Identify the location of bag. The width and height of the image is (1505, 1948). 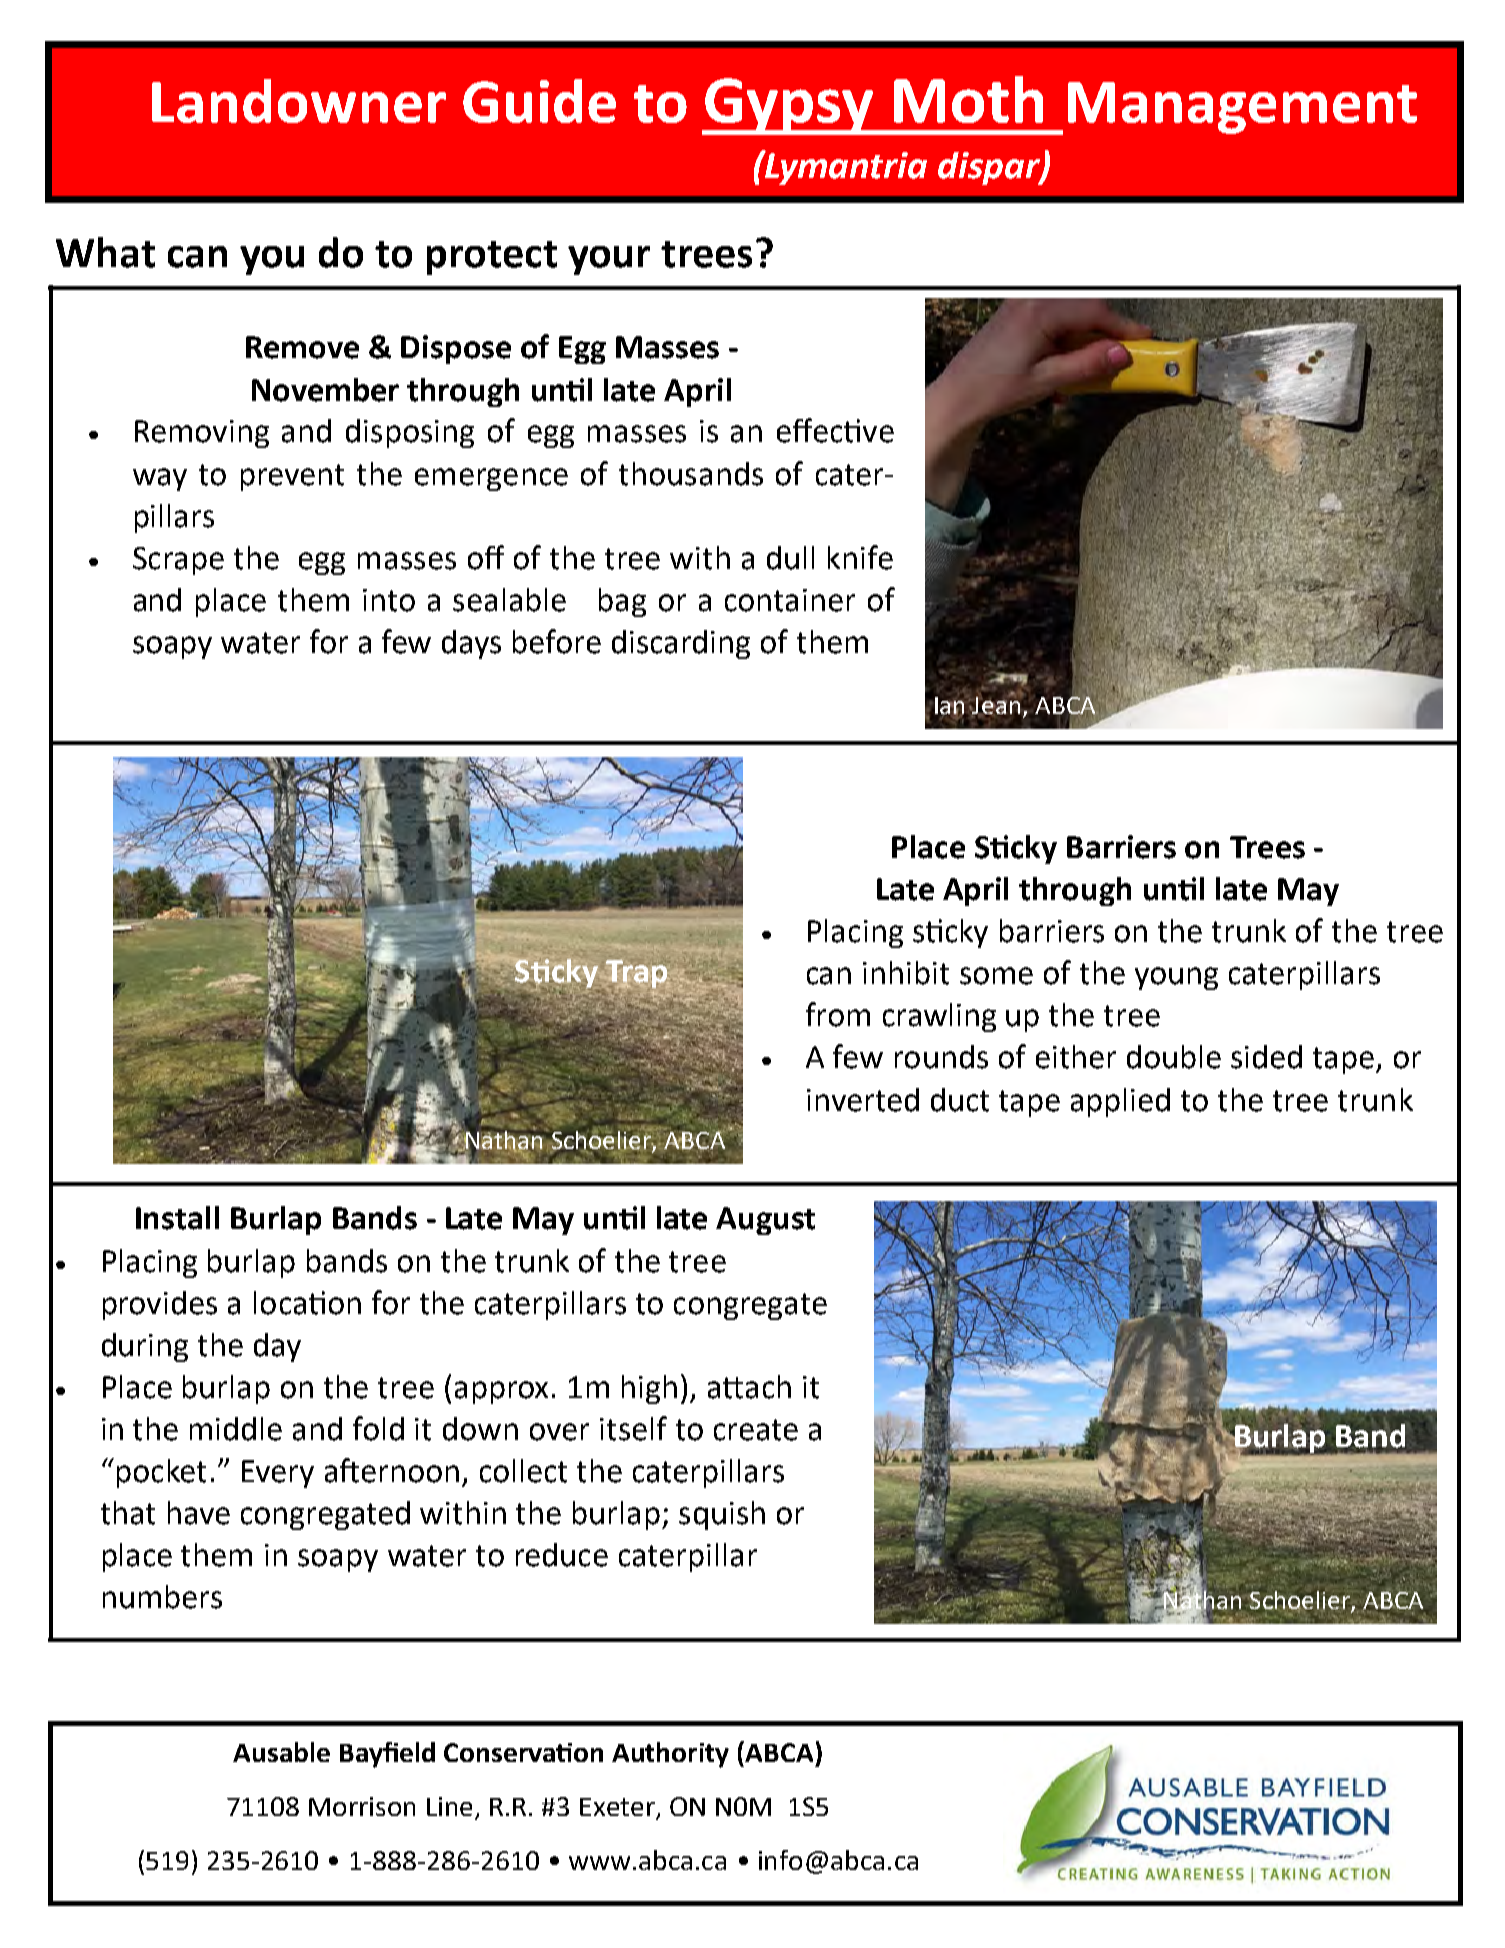
(622, 602).
